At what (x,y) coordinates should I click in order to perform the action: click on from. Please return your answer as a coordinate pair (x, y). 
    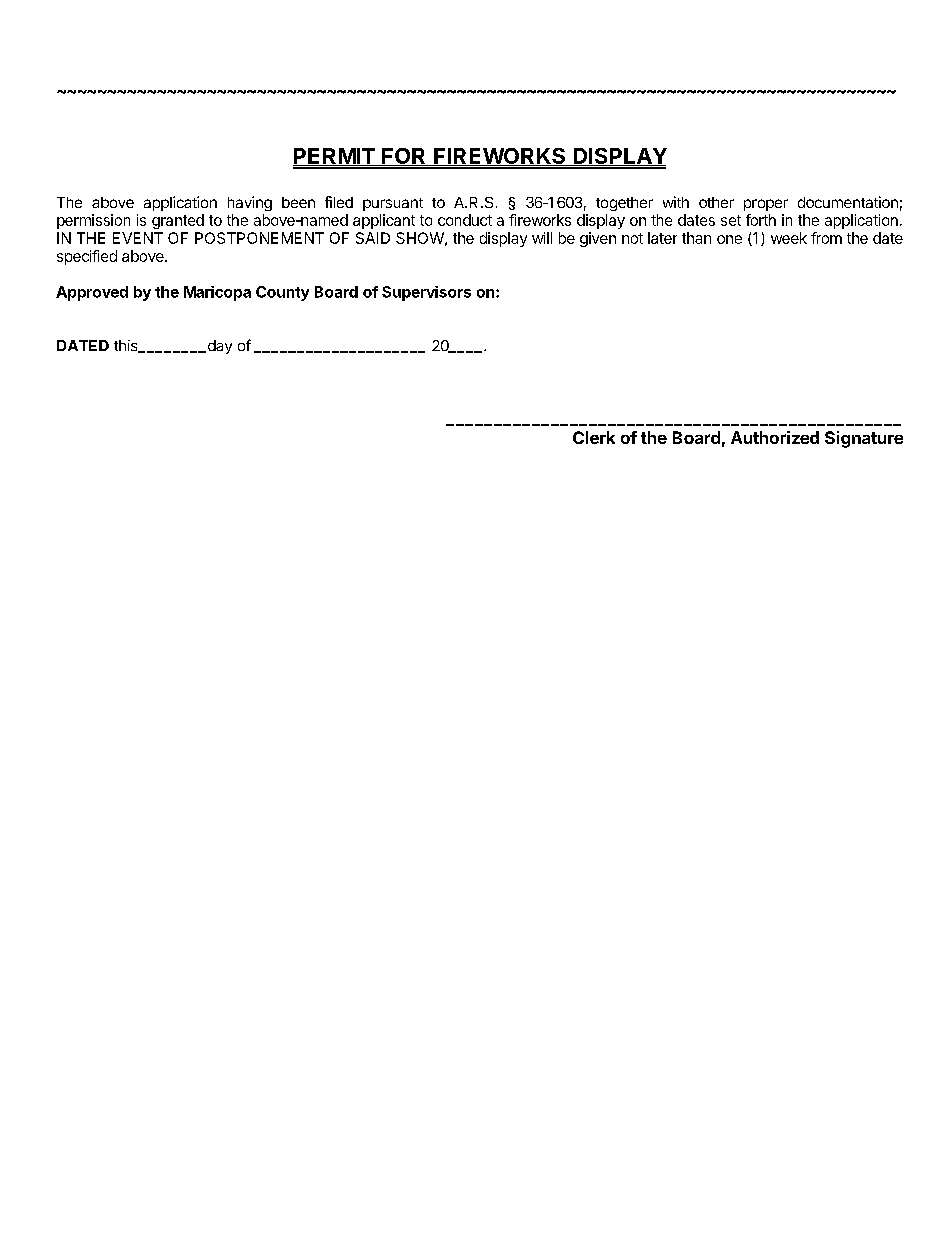
    Looking at the image, I should click on (826, 238).
